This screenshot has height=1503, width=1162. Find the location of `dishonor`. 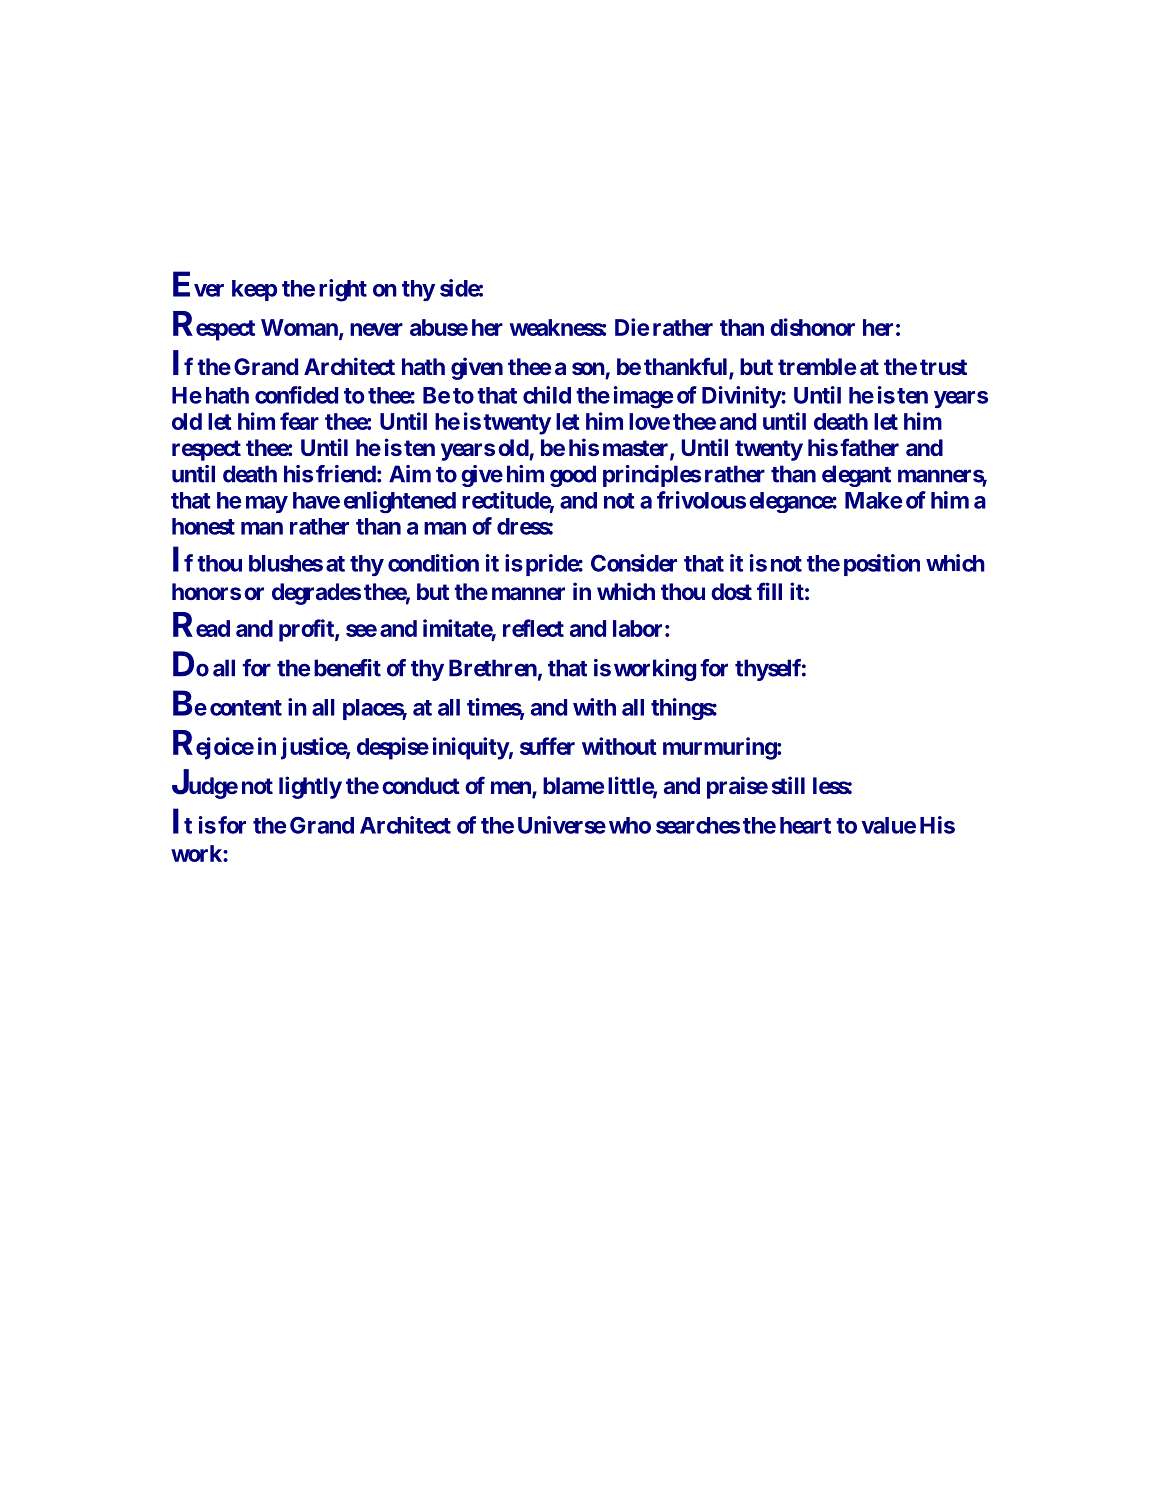

dishonor is located at coordinates (812, 327).
